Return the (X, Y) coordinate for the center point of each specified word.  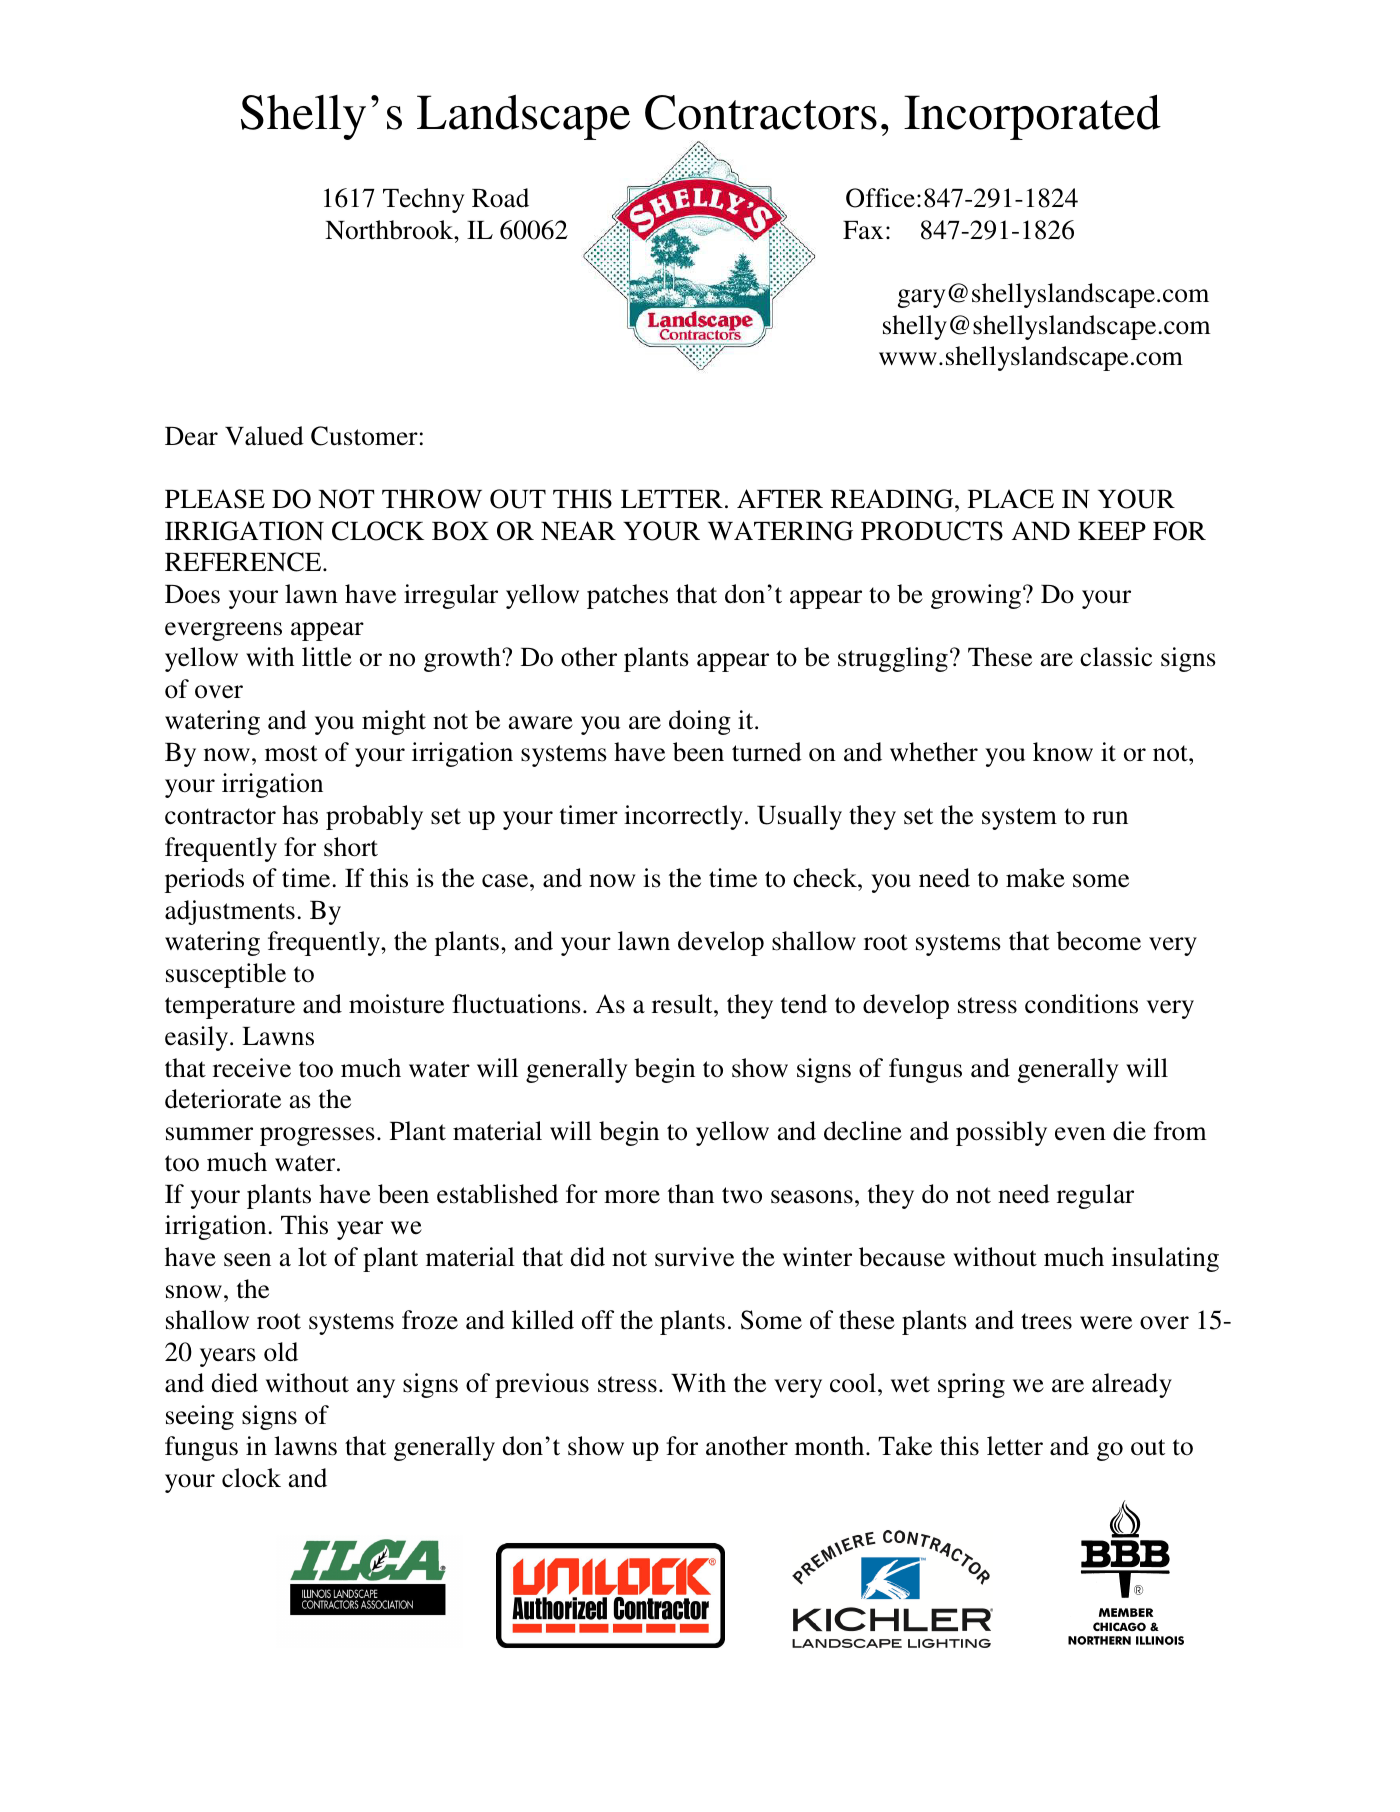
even (1080, 1134)
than (691, 1194)
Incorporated (1032, 117)
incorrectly (683, 817)
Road (500, 198)
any (376, 1388)
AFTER (780, 498)
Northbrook (390, 230)
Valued (264, 436)
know (1063, 752)
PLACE (1011, 499)
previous (542, 1385)
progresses (317, 1136)
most (291, 753)
